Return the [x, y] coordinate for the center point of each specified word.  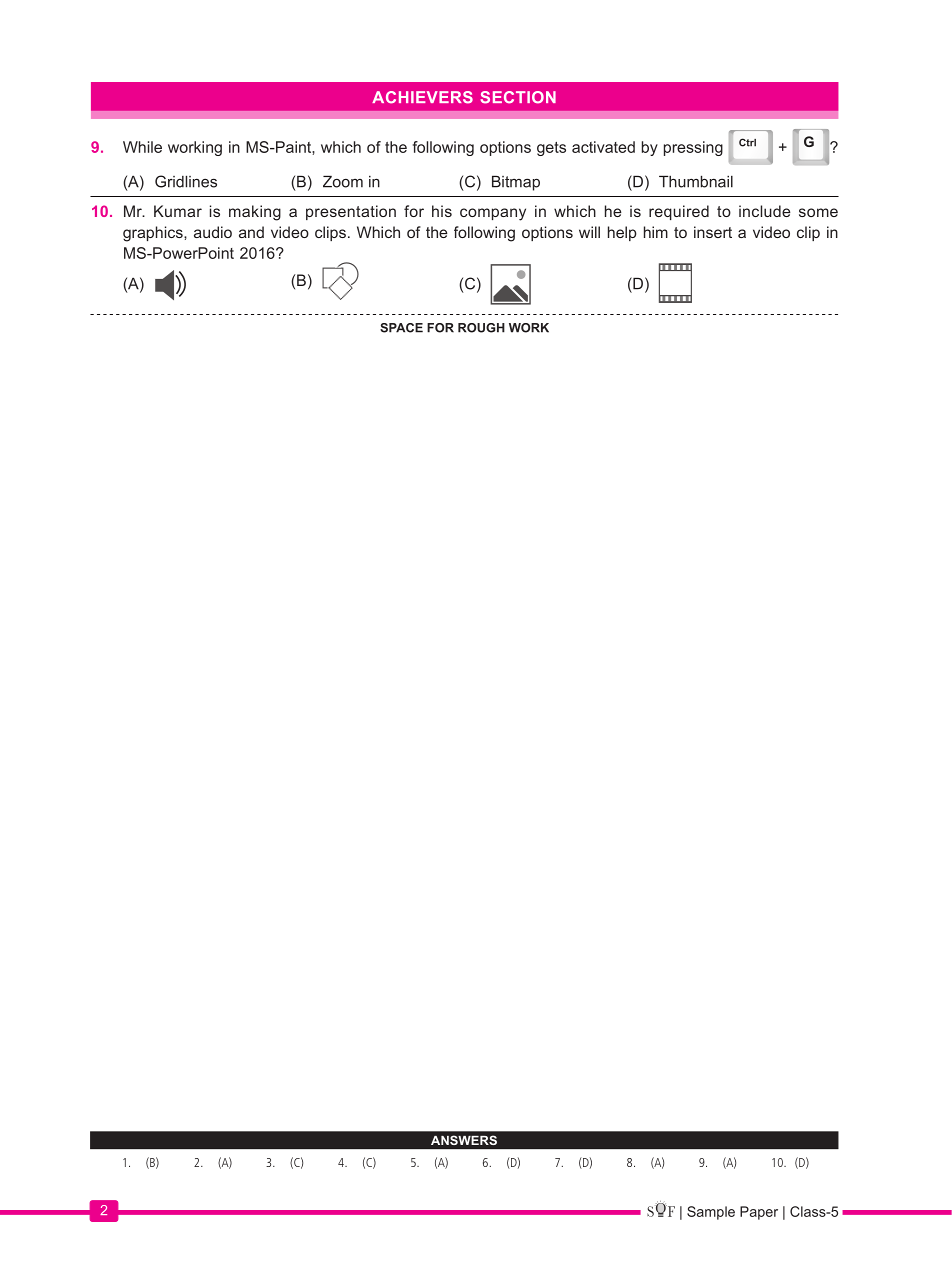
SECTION [518, 97]
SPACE [401, 328]
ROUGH [481, 328]
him [656, 232]
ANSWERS [464, 1140]
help [622, 233]
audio [213, 232]
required [679, 212]
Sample [711, 1213]
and [251, 232]
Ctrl [747, 142]
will [589, 232]
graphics [154, 234]
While [142, 147]
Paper [759, 1213]
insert [713, 232]
